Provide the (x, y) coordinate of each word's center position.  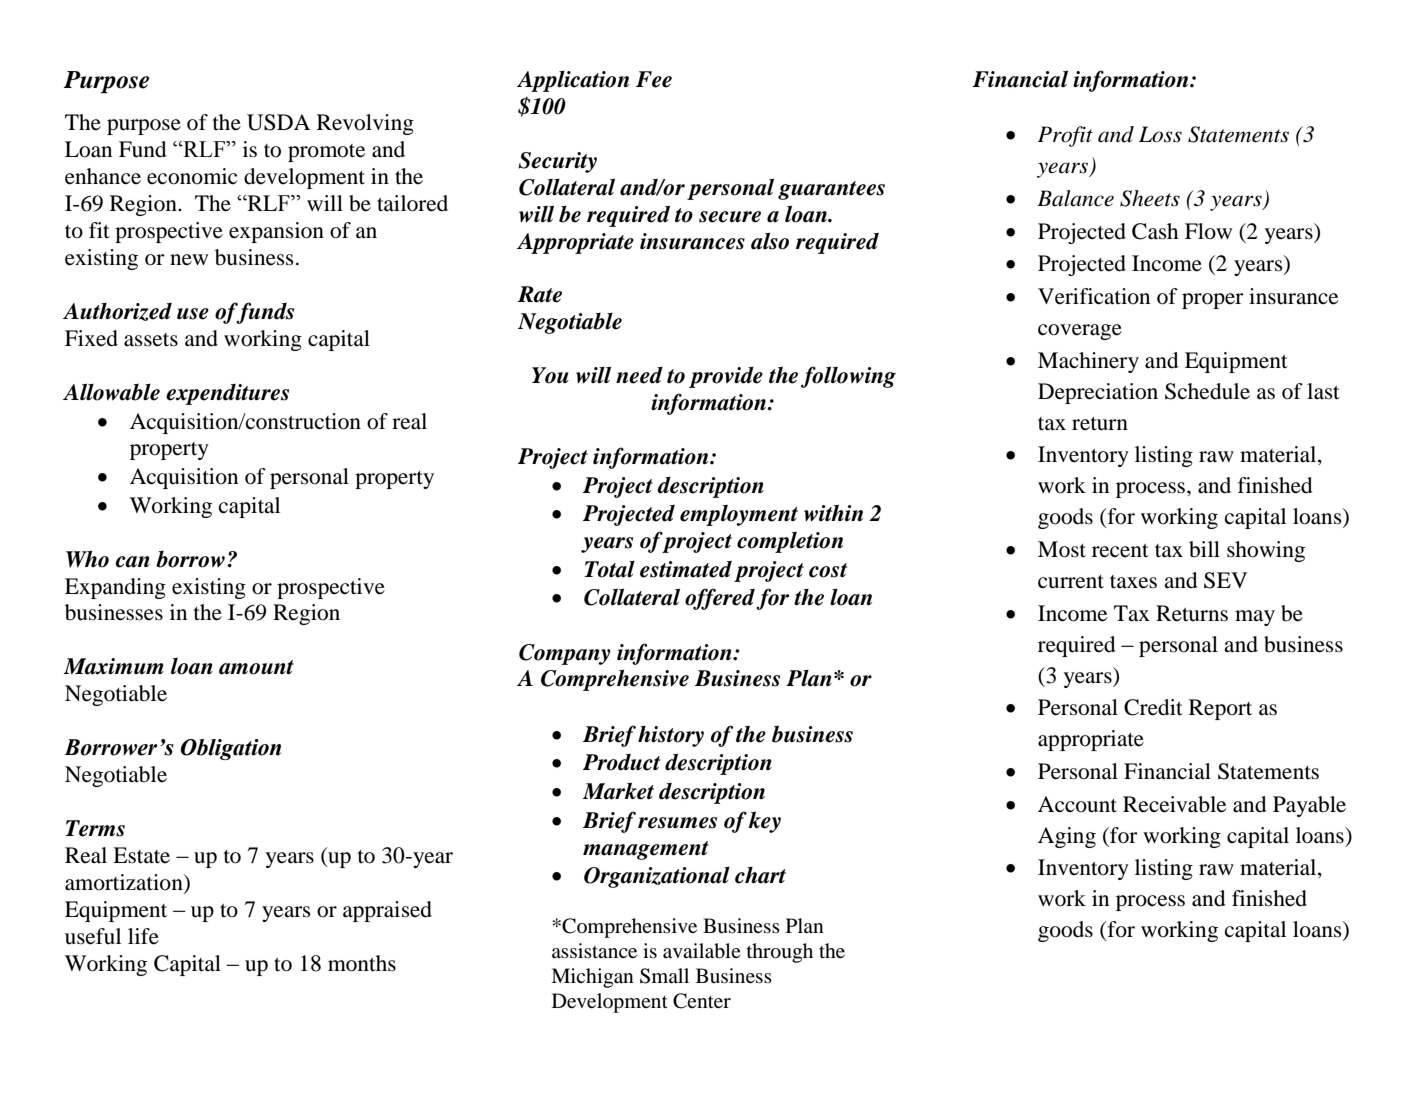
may (1255, 618)
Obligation (230, 749)
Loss (1160, 134)
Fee (654, 79)
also (770, 241)
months (362, 963)
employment (739, 515)
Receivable (1174, 804)
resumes (677, 823)
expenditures (227, 394)
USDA (278, 122)
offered (720, 599)
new (189, 260)
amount (256, 667)
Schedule (1207, 391)
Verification (1094, 296)
